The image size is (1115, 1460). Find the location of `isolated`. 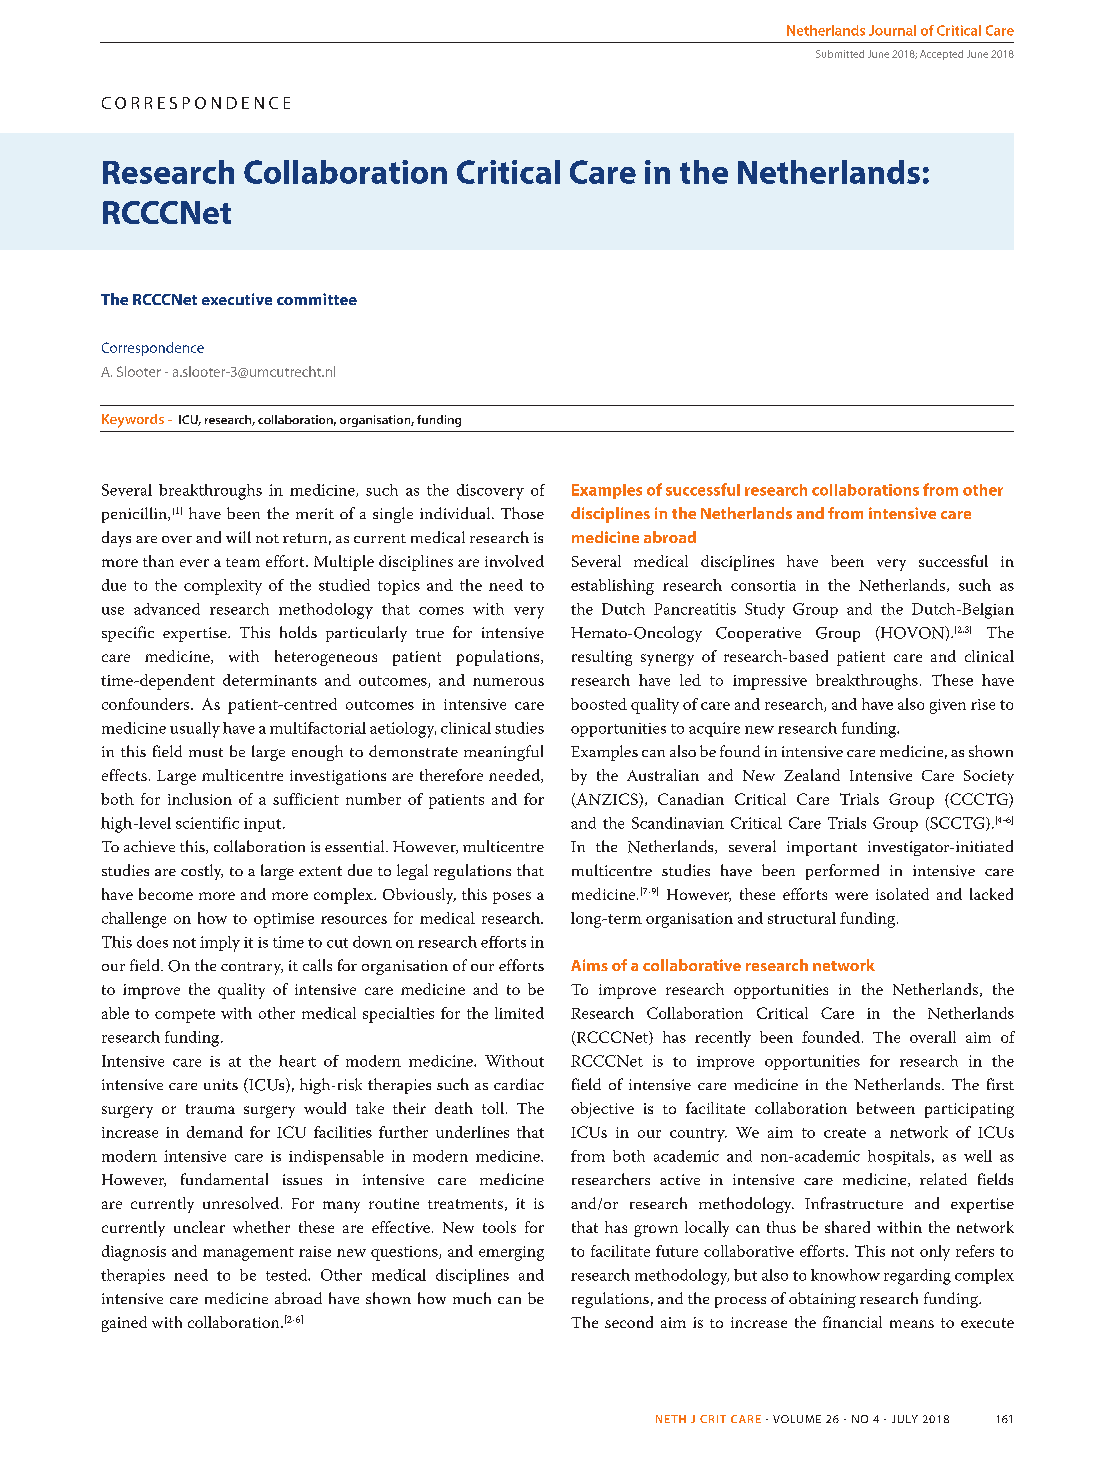

isolated is located at coordinates (902, 894).
